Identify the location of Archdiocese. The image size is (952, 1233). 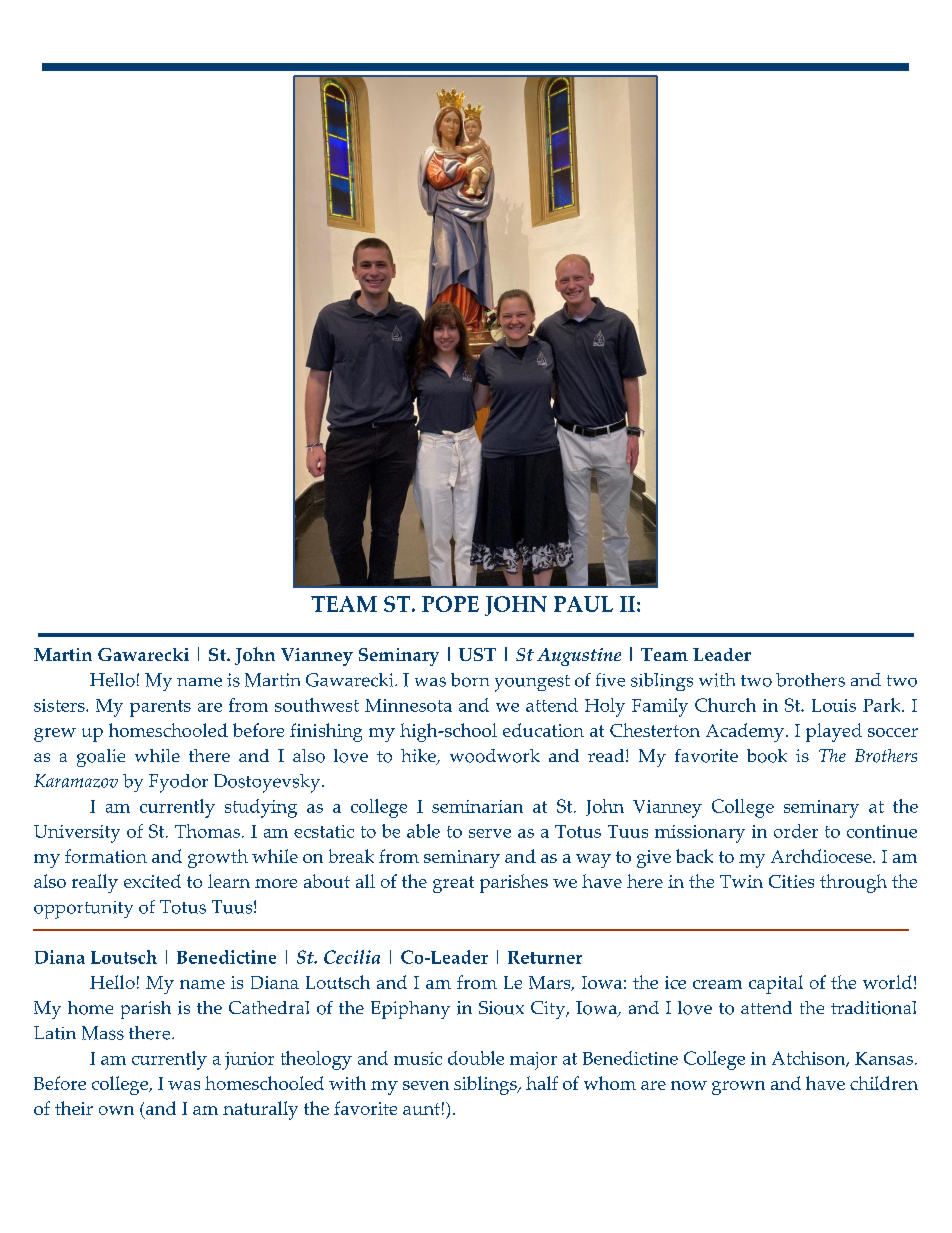
(822, 856).
